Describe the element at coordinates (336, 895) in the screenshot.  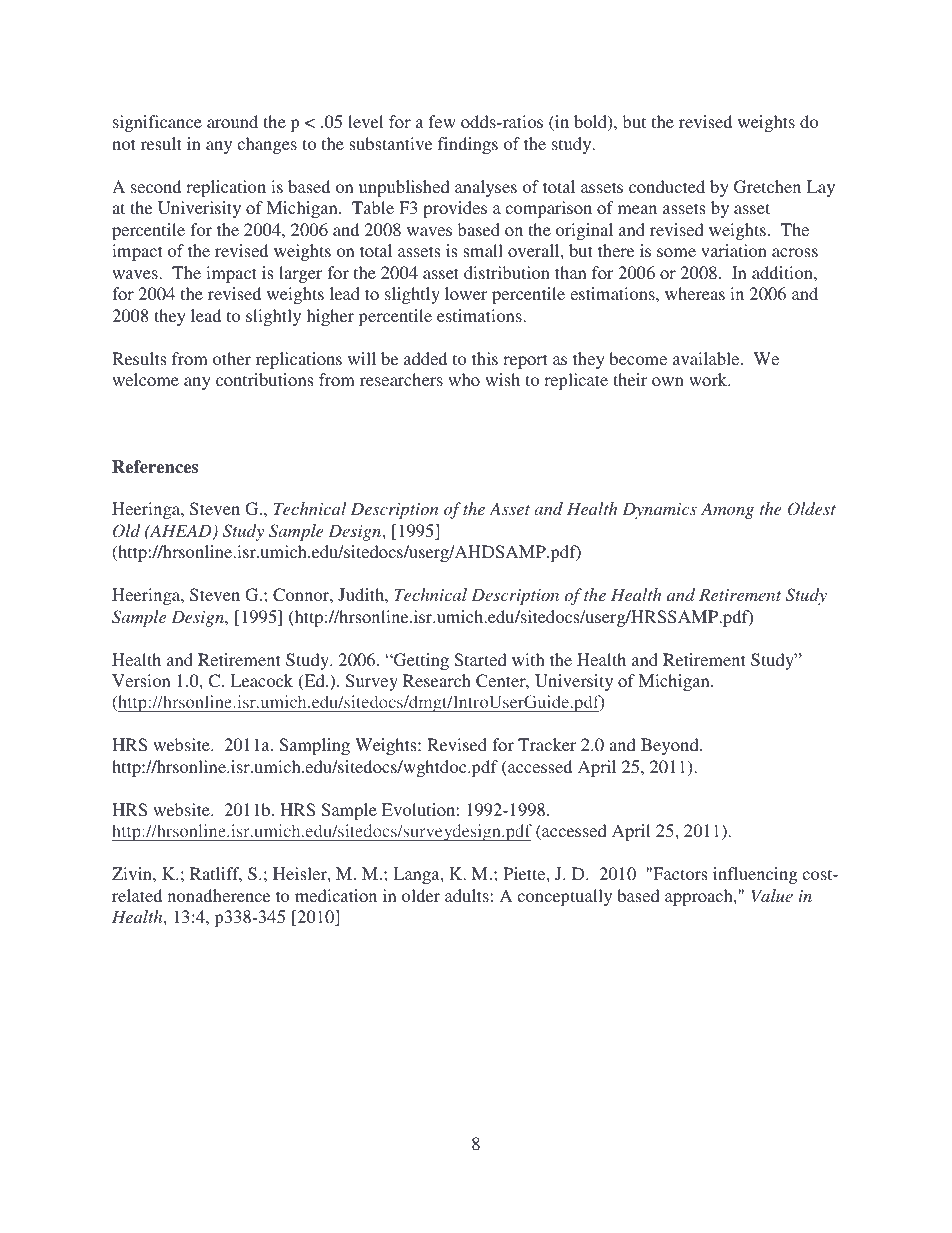
I see `medication` at that location.
